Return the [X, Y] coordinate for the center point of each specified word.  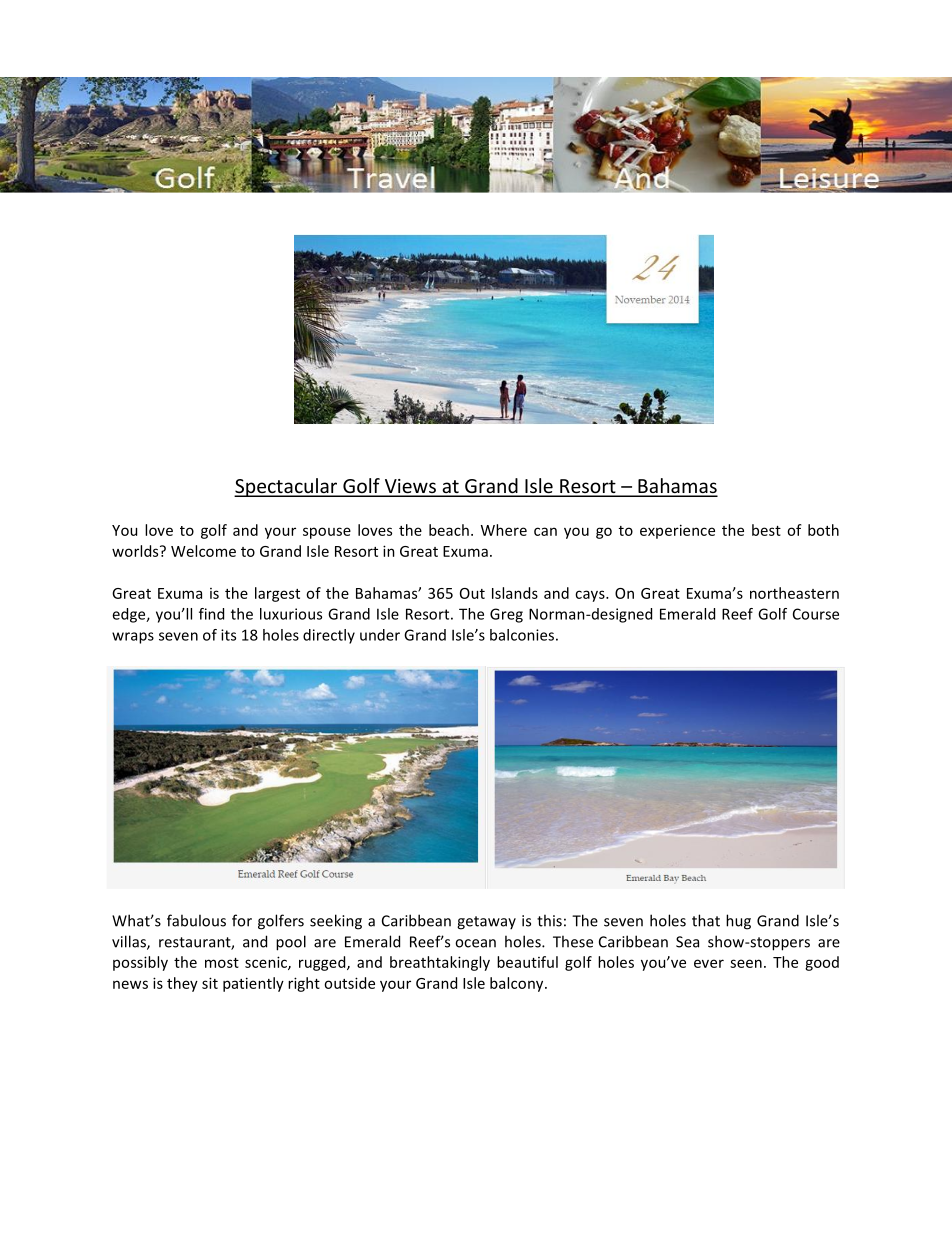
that [706, 920]
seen [746, 963]
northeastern [794, 593]
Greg [506, 615]
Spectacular [287, 487]
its [228, 635]
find [211, 614]
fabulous [196, 920]
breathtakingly [440, 963]
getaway [486, 923]
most [222, 963]
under [380, 635]
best [766, 530]
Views [410, 487]
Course [816, 614]
